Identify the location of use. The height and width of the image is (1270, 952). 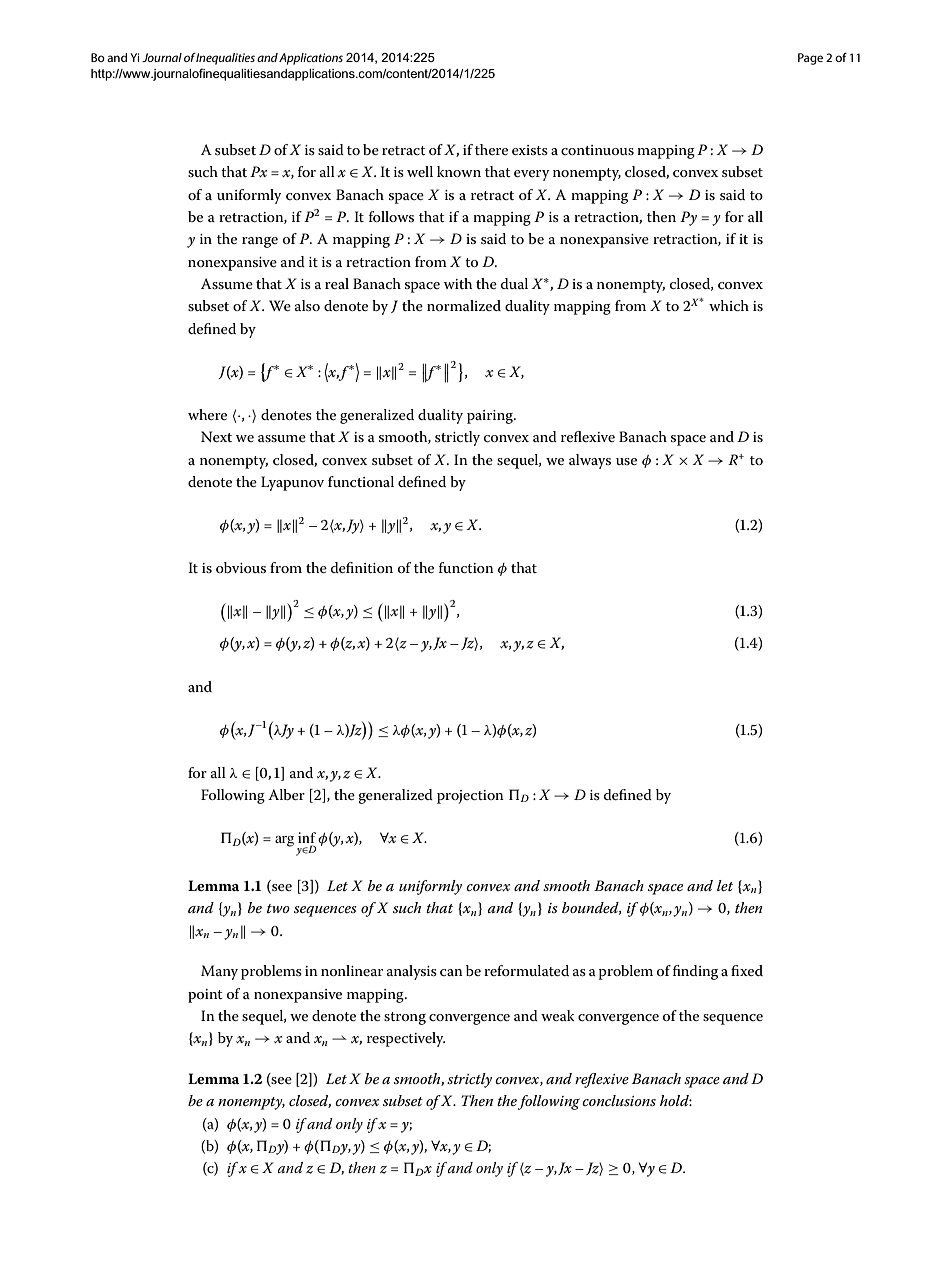
(626, 461).
